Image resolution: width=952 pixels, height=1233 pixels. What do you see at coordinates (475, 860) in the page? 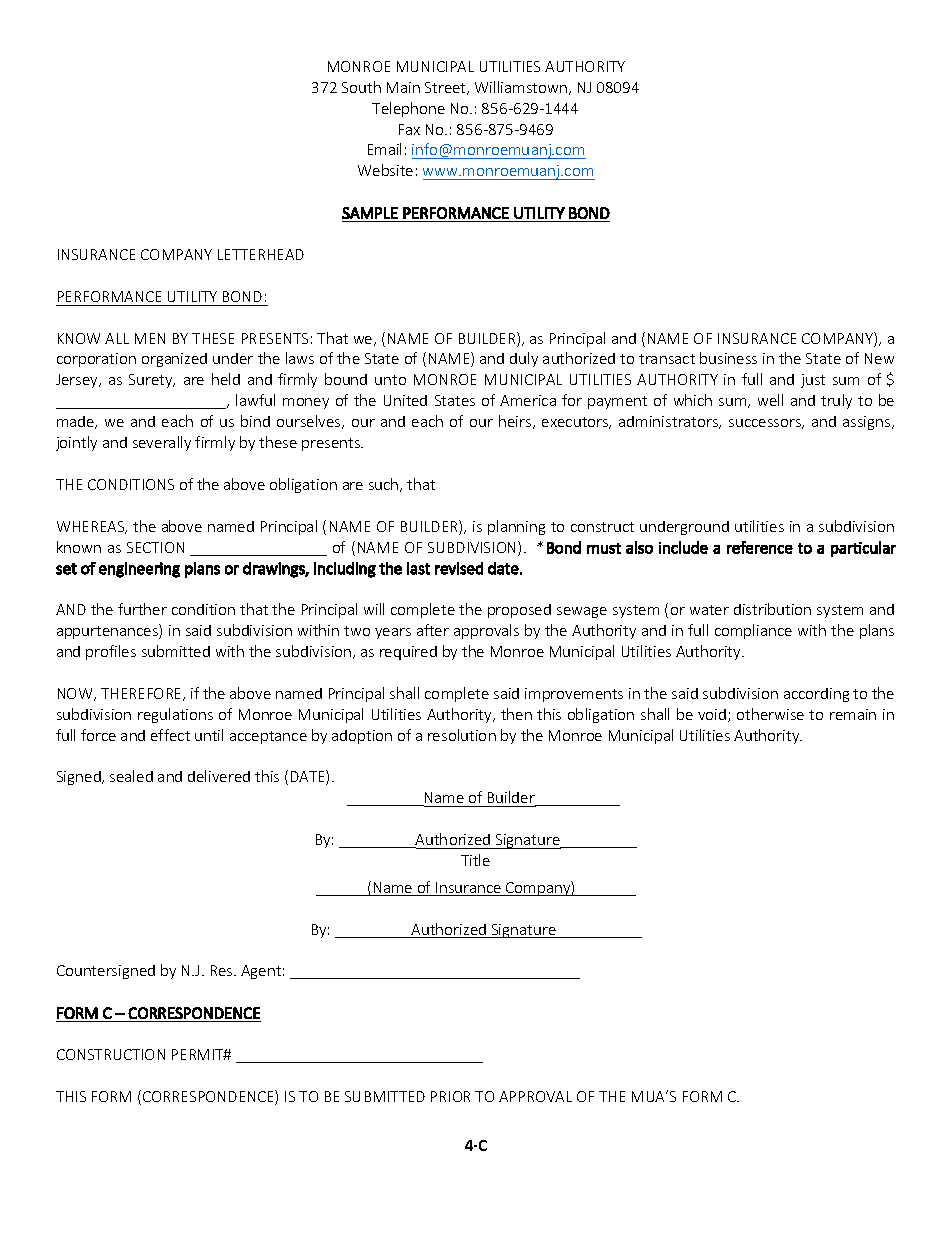
I see `Title` at bounding box center [475, 860].
